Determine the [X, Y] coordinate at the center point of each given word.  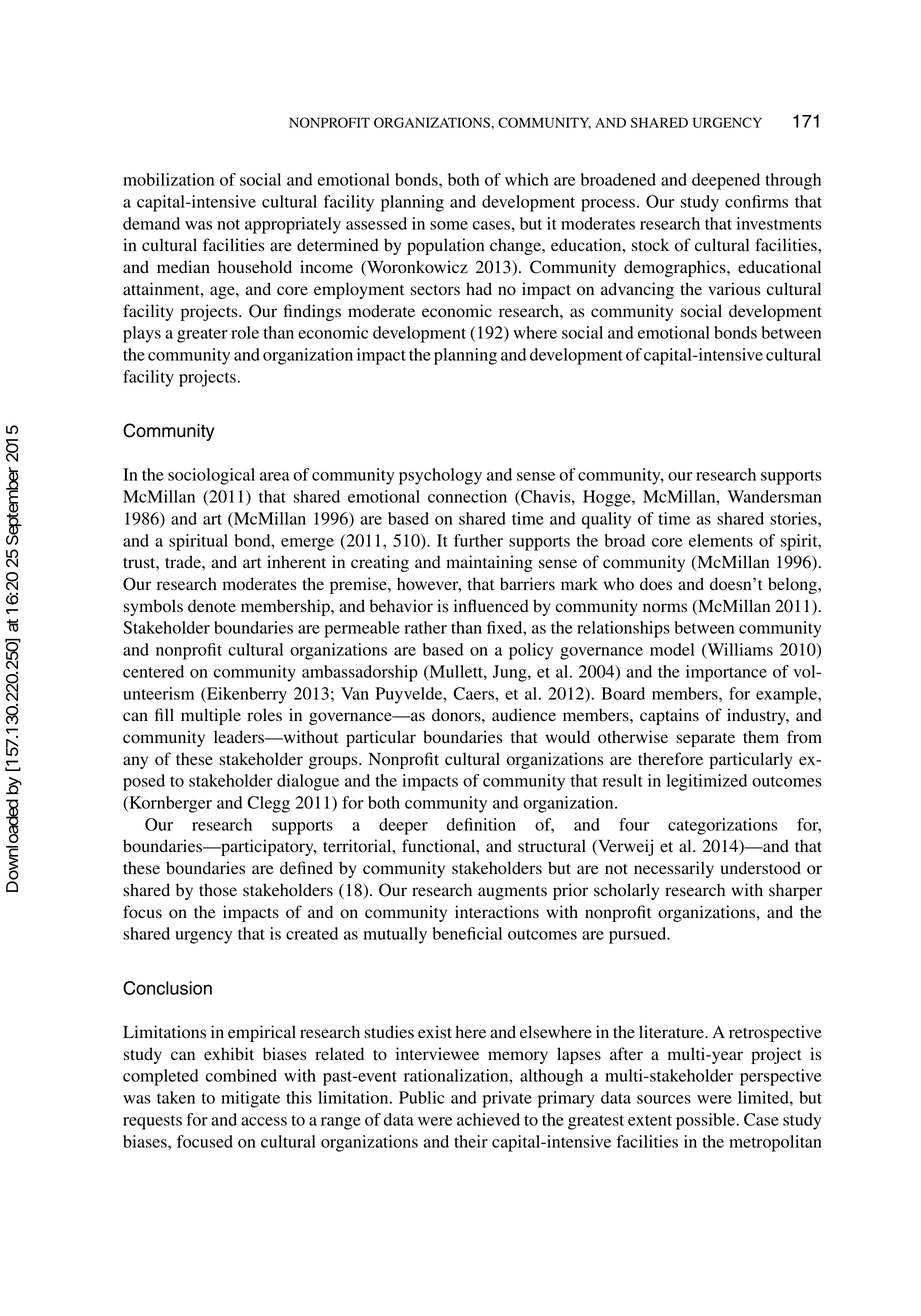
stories [794, 518]
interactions [497, 912]
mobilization [168, 179]
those [218, 890]
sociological [211, 476]
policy [531, 651]
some [449, 225]
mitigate [250, 1099]
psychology [440, 476]
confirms [756, 201]
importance [726, 673]
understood [761, 868]
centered [153, 671]
